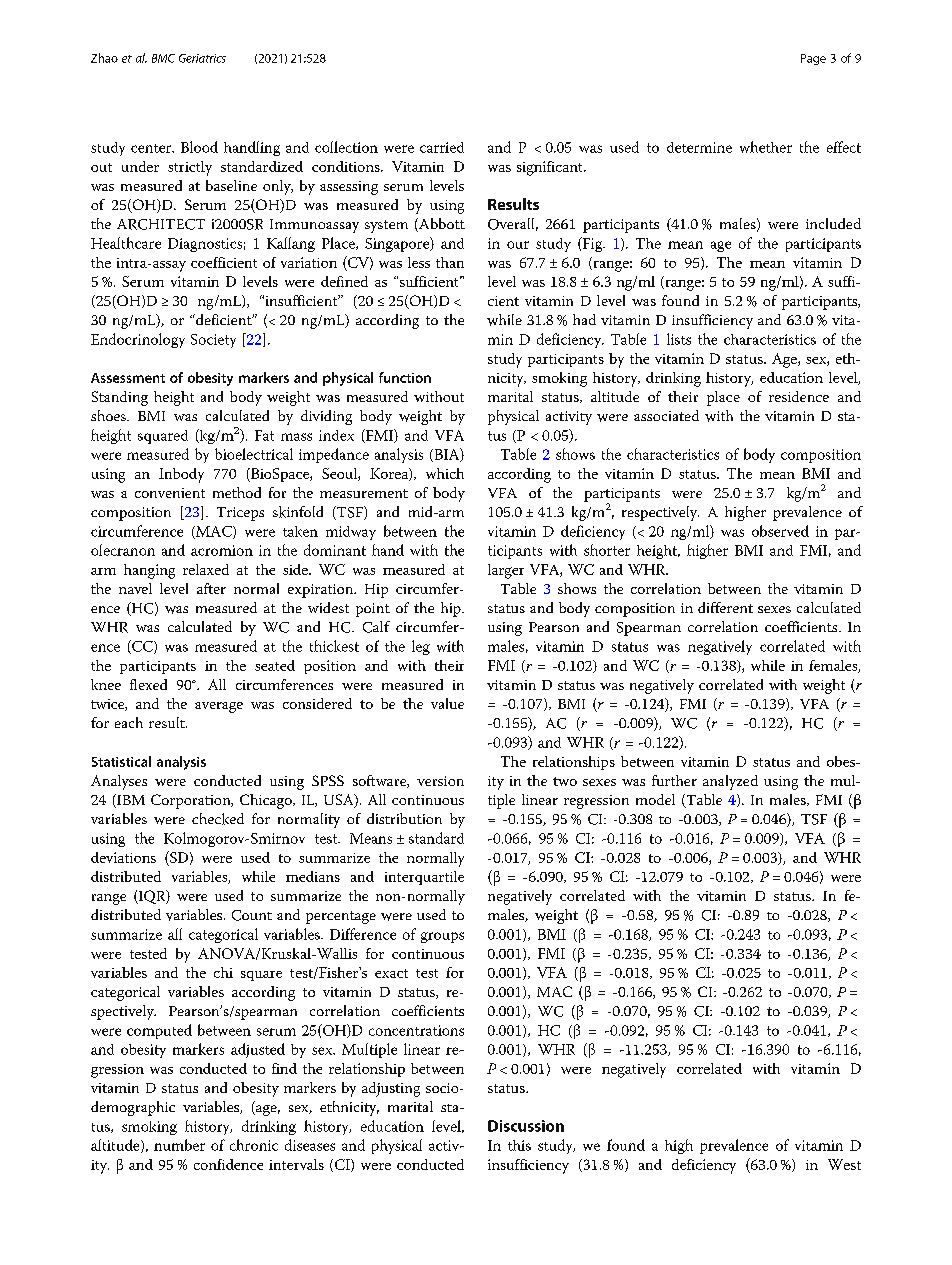 The image size is (952, 1265). What do you see at coordinates (424, 878) in the image?
I see `interquartile` at bounding box center [424, 878].
